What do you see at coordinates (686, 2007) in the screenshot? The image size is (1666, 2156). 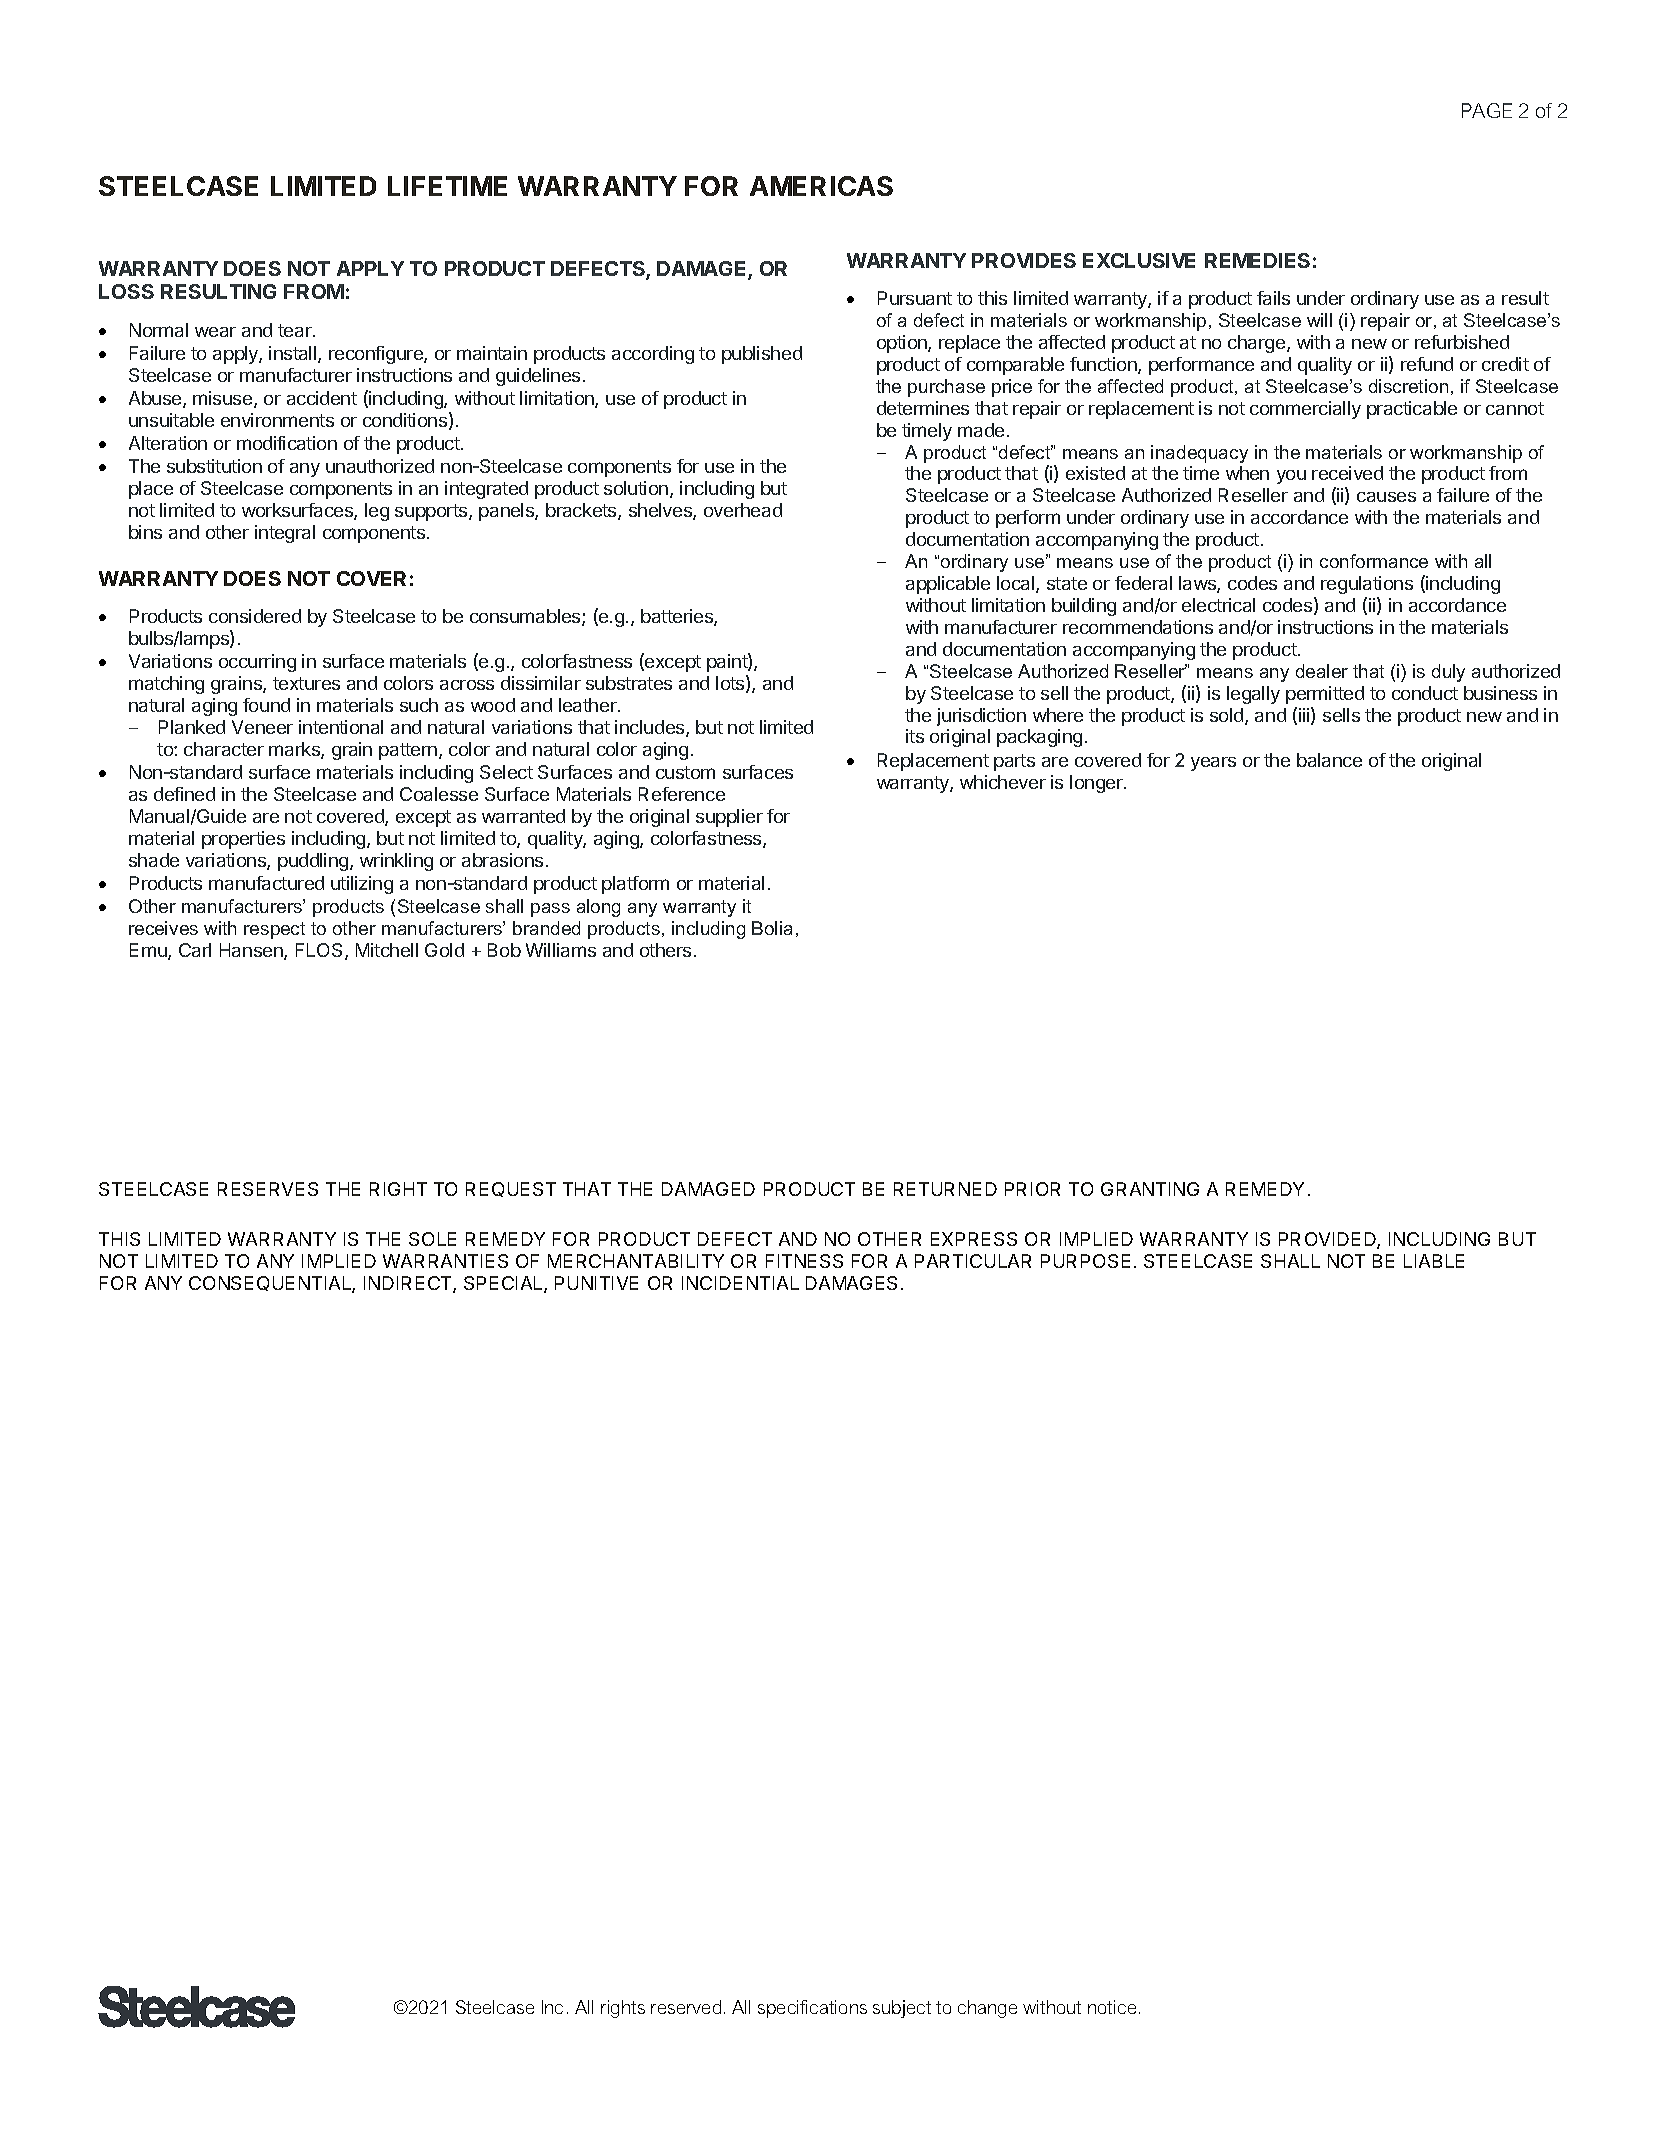 I see `reserved` at bounding box center [686, 2007].
